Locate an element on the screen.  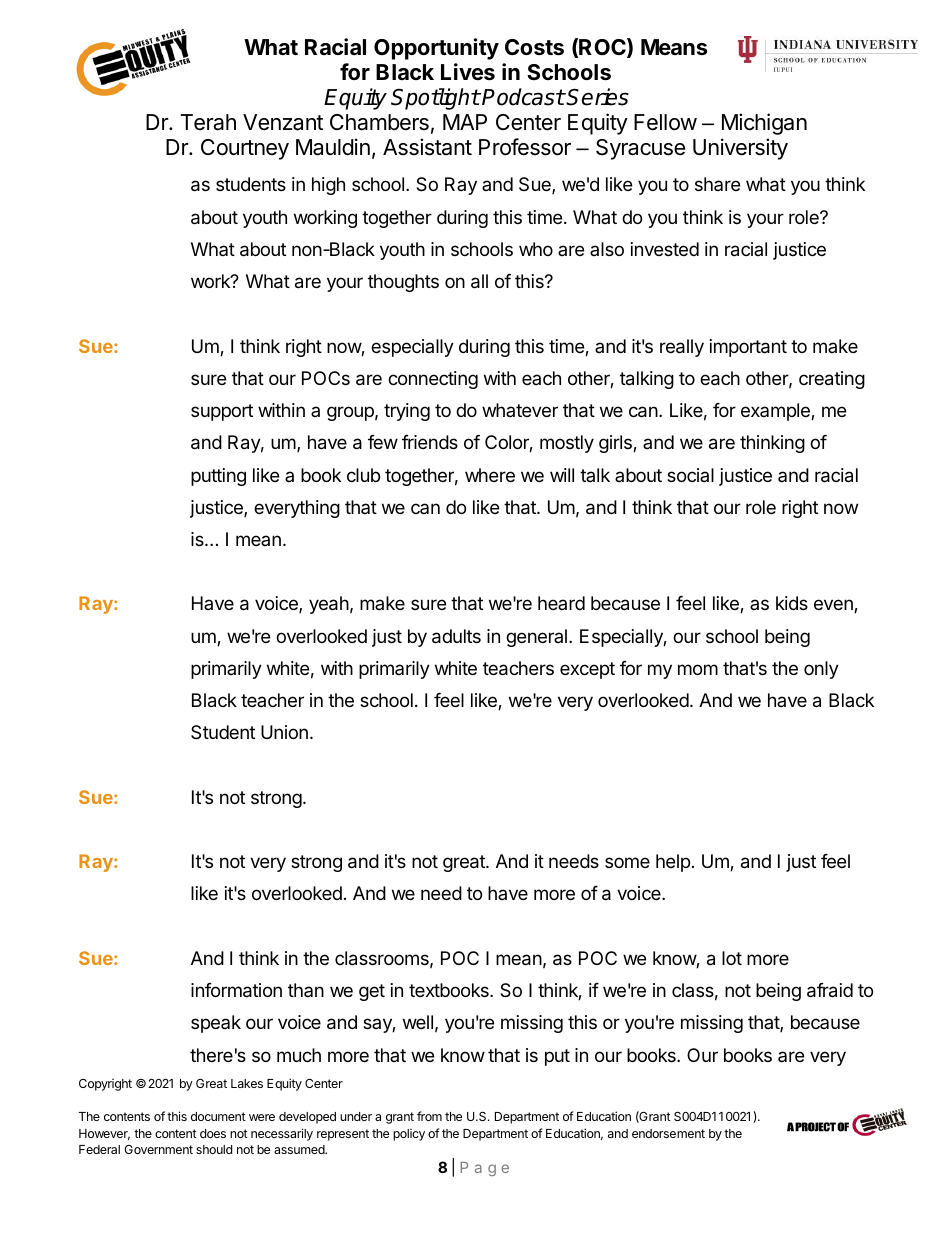
Michigan is located at coordinates (764, 124).
